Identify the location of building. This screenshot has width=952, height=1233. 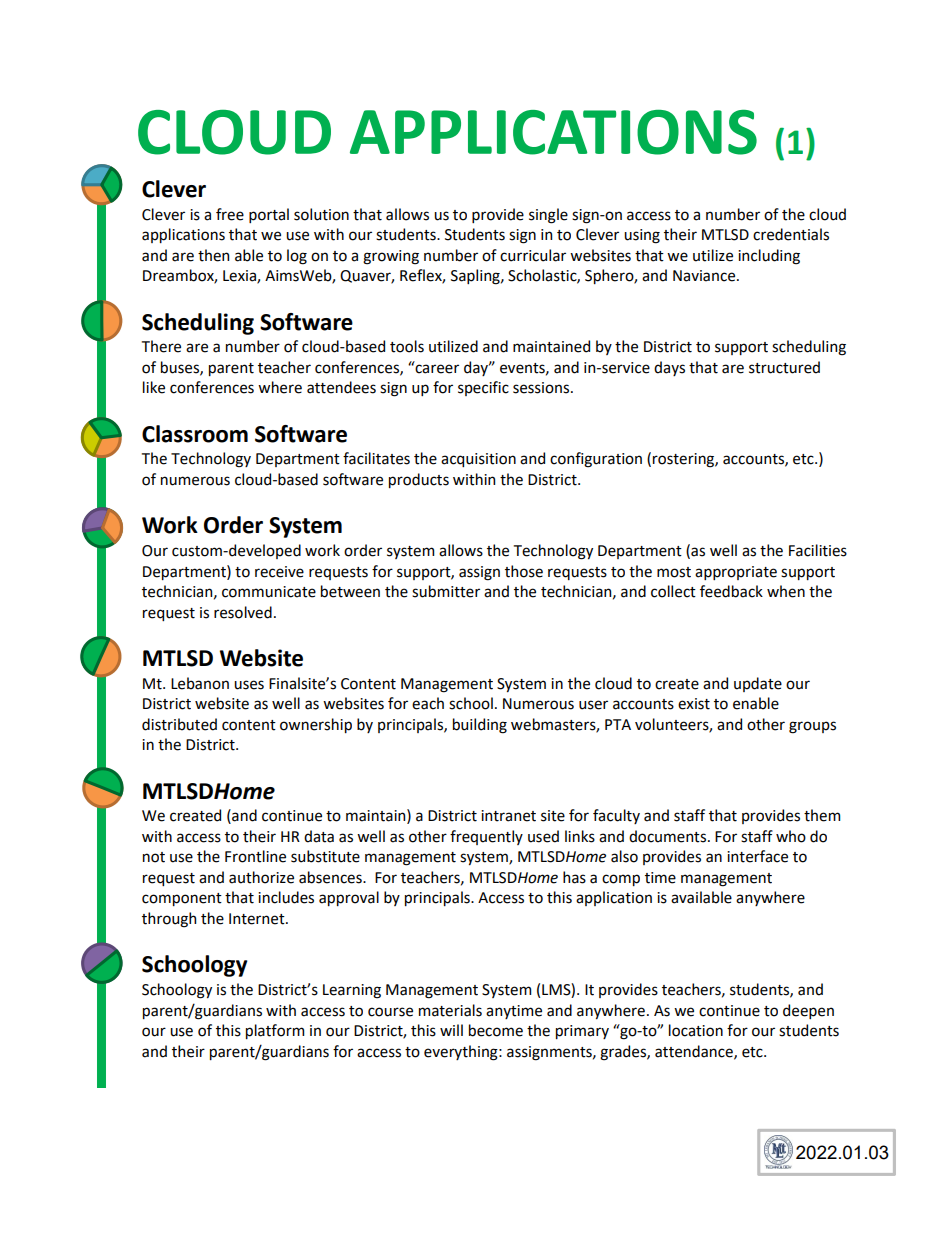
(480, 726).
